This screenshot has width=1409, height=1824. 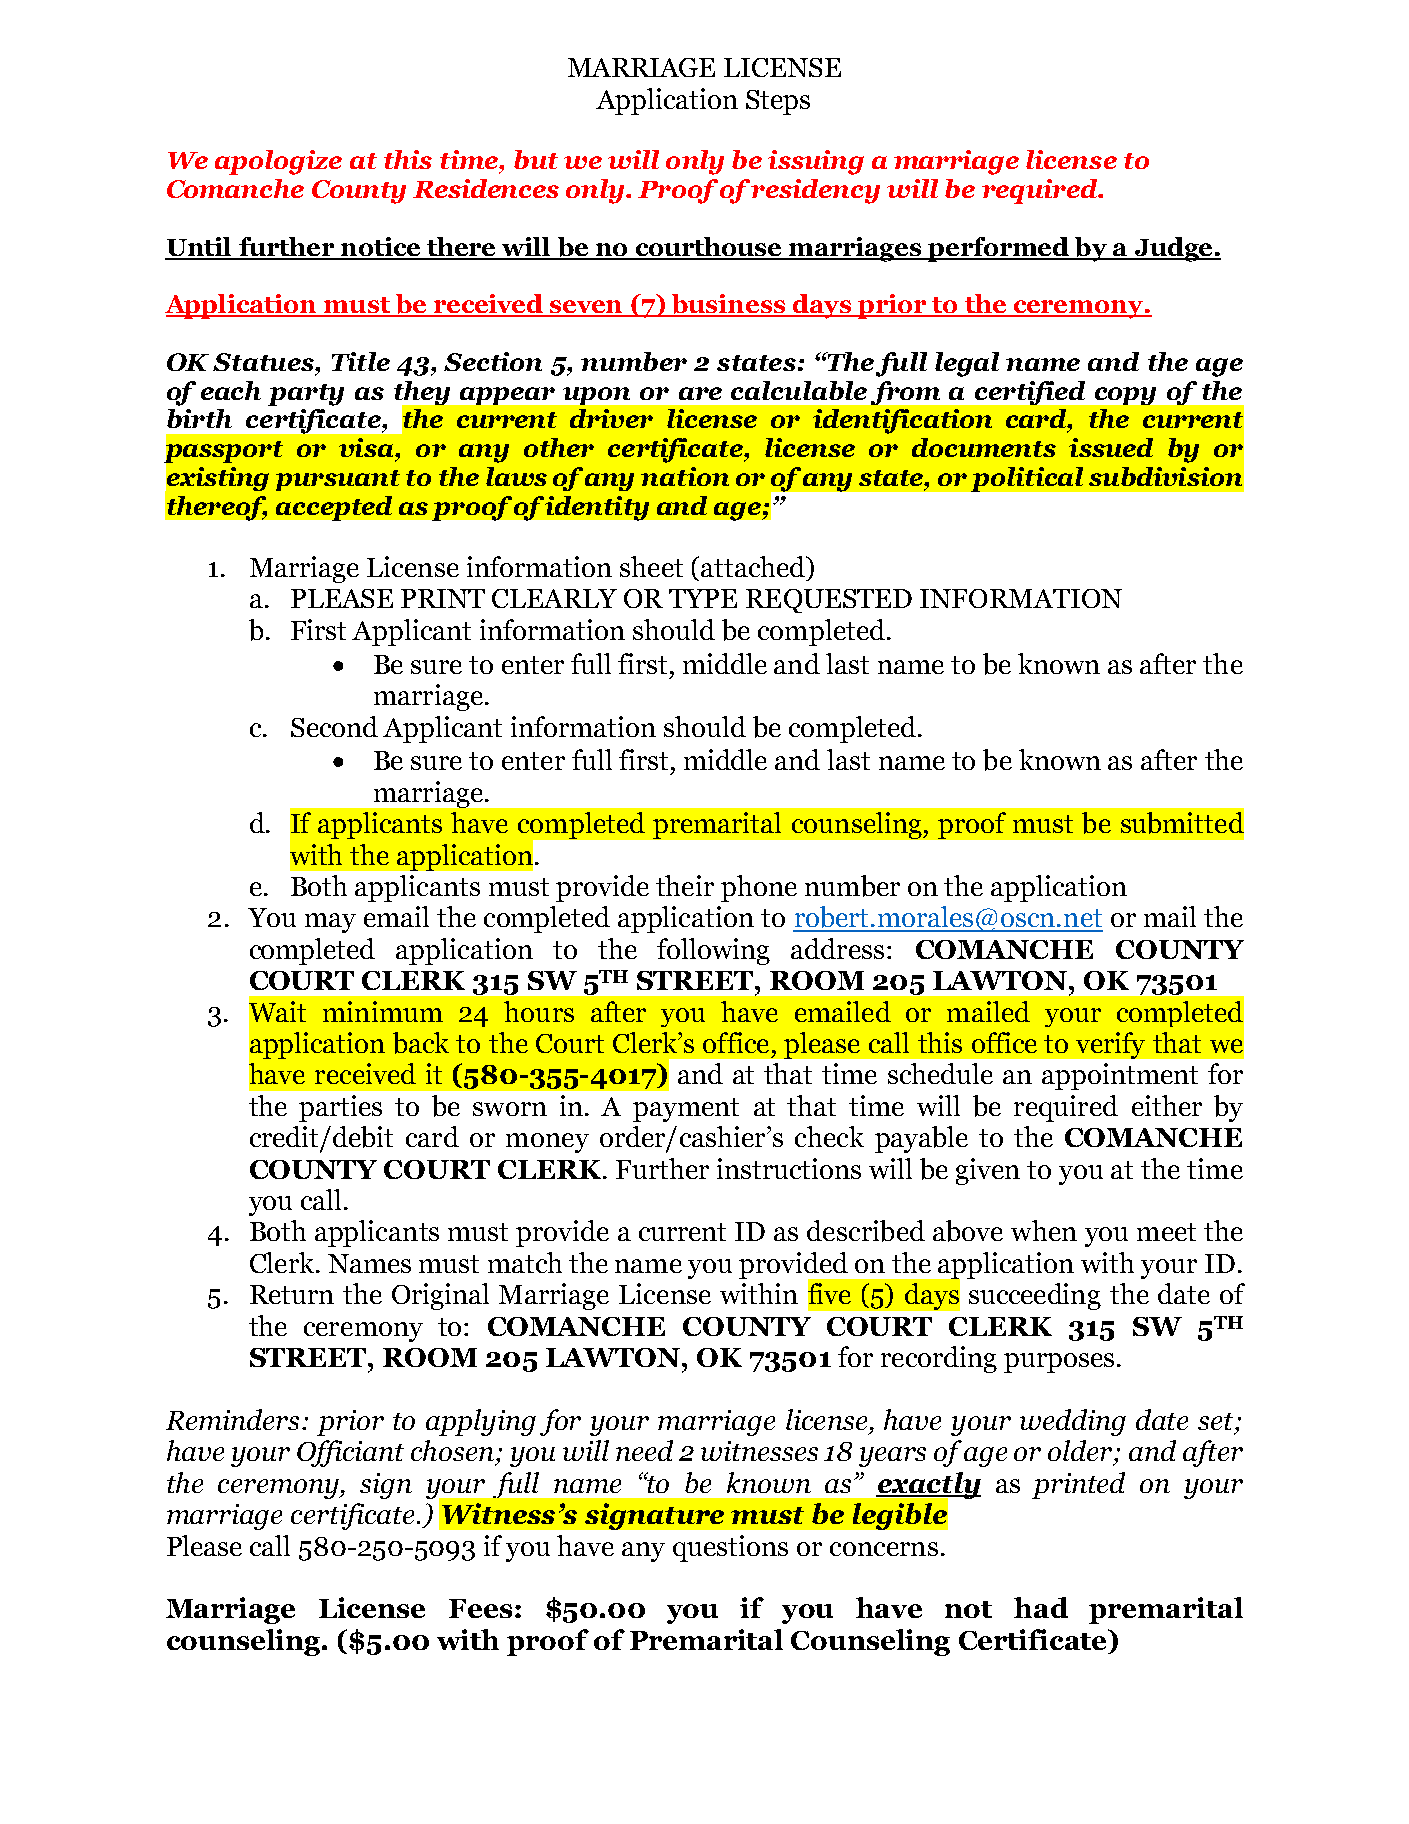 What do you see at coordinates (1120, 1076) in the screenshot?
I see `appointment` at bounding box center [1120, 1076].
